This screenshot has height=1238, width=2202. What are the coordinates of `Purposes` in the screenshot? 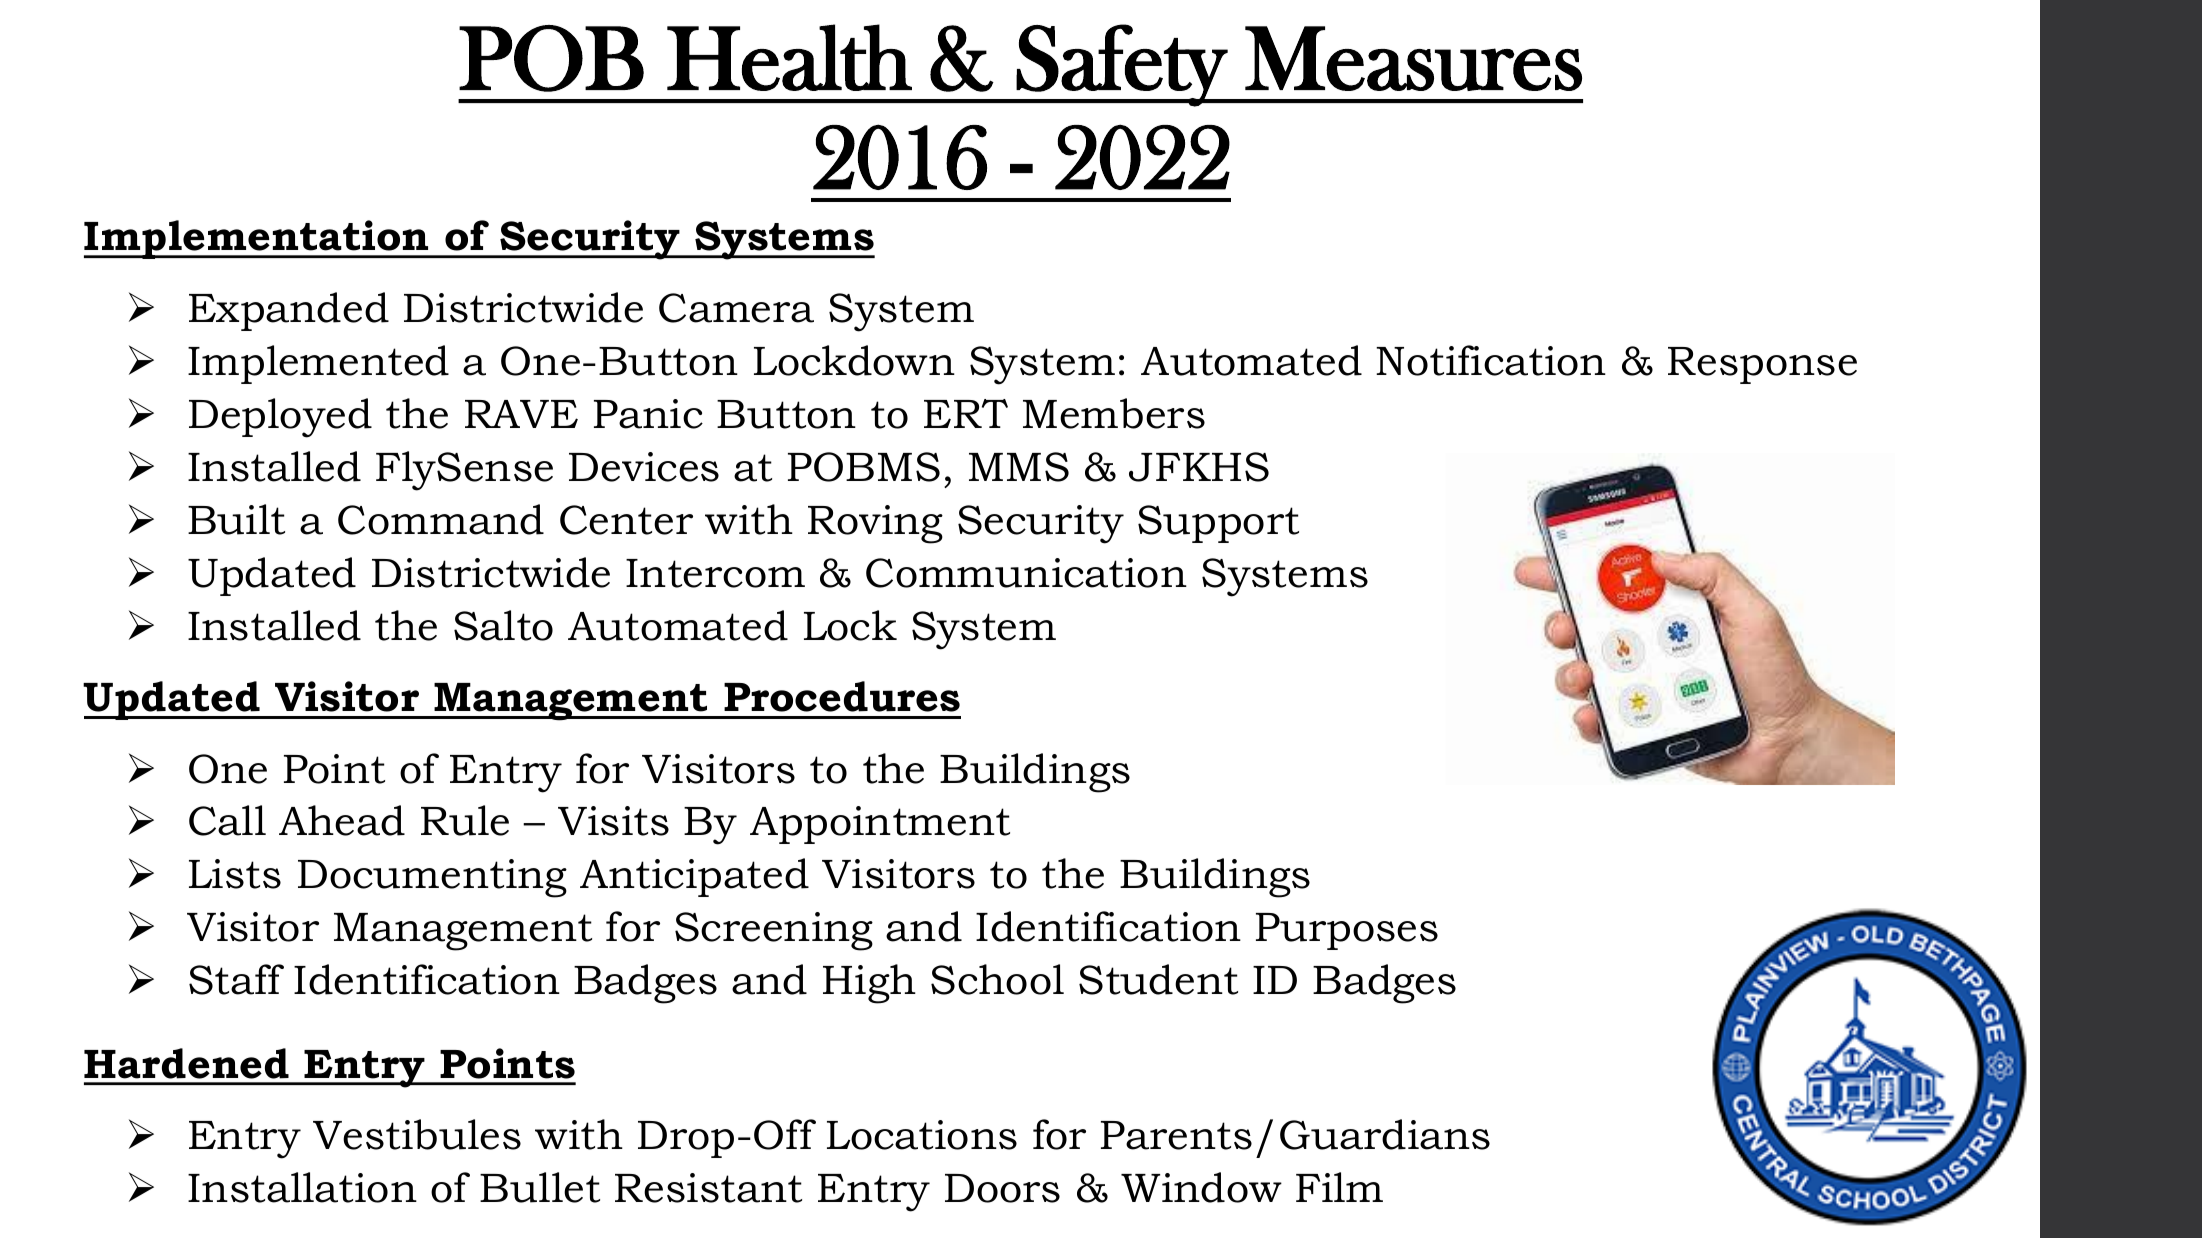 It's located at (1347, 931).
